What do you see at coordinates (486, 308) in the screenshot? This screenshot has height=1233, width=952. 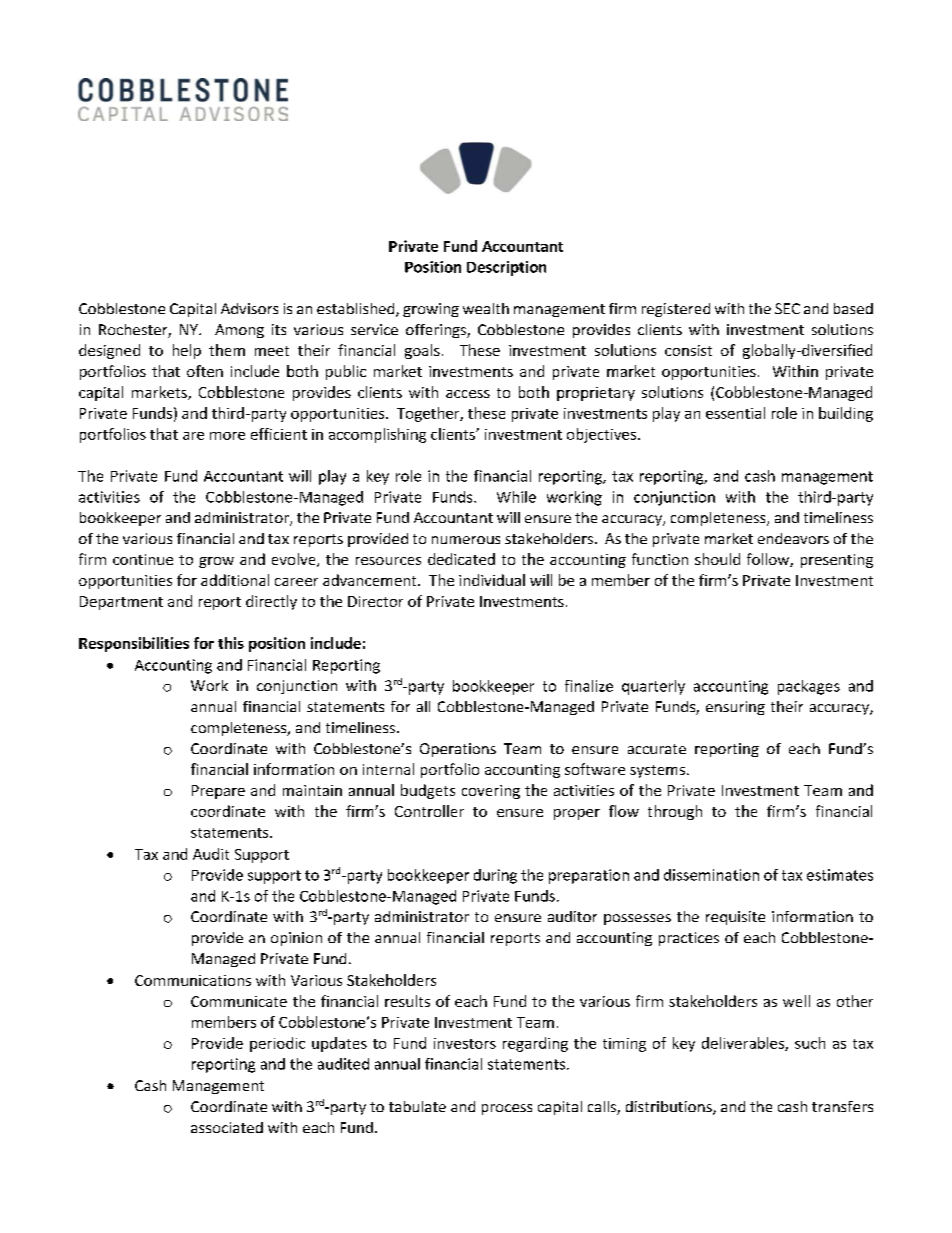 I see `wealth` at bounding box center [486, 308].
